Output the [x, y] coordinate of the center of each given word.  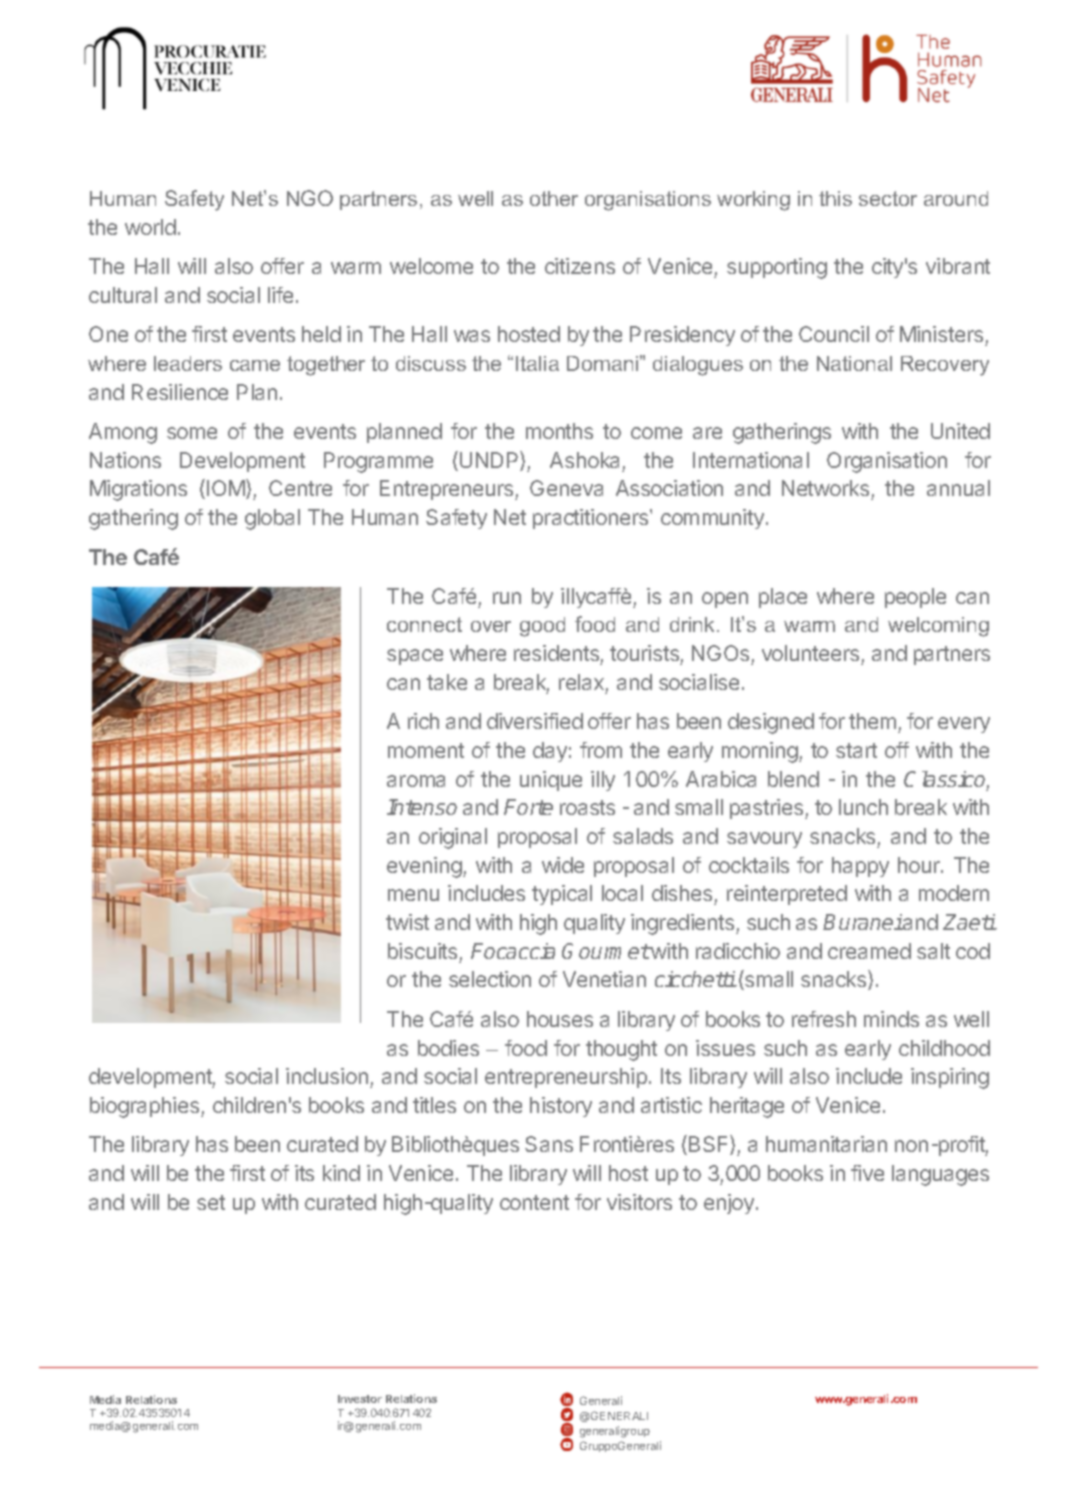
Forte [528, 807]
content [534, 1202]
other [554, 198]
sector [888, 198]
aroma [416, 781]
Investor [360, 1399]
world [150, 227]
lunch [863, 807]
